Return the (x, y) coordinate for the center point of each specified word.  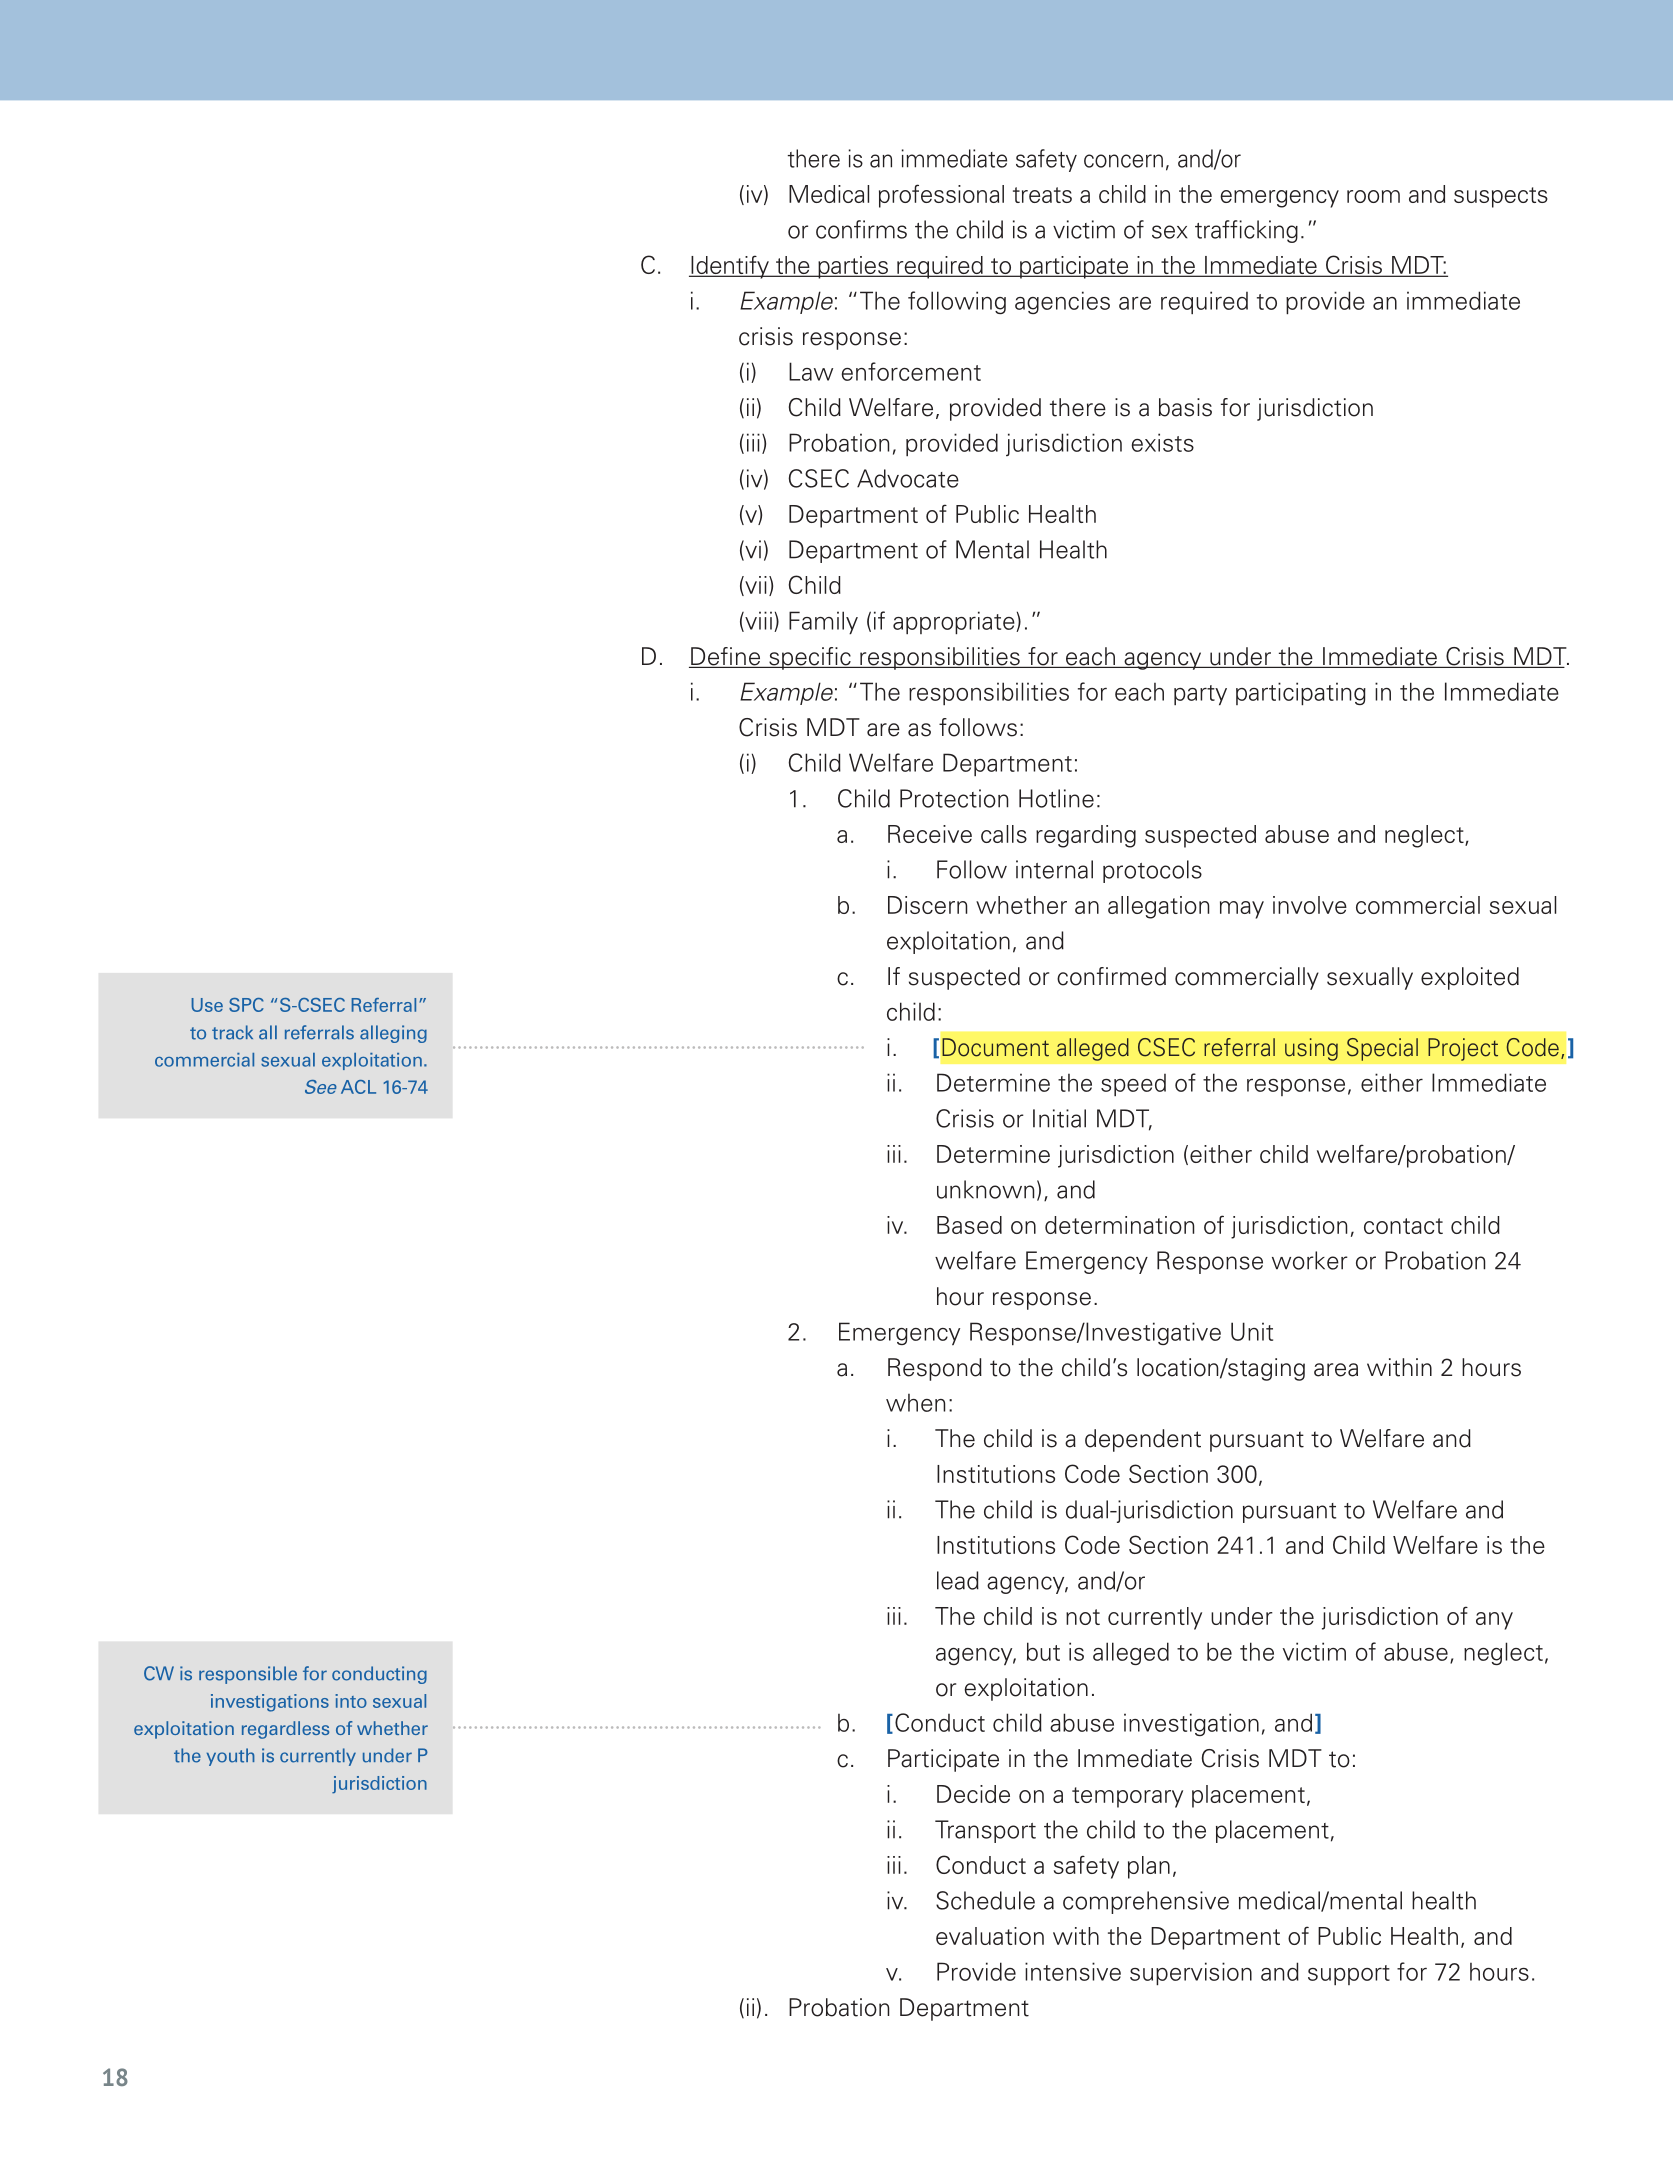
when (915, 1403)
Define (726, 657)
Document (995, 1047)
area (1336, 1370)
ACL (358, 1087)
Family (823, 622)
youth (231, 1757)
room (1373, 196)
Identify (730, 267)
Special (1382, 1049)
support (1349, 1975)
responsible (248, 1675)
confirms (861, 229)
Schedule (985, 1900)
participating (1301, 693)
